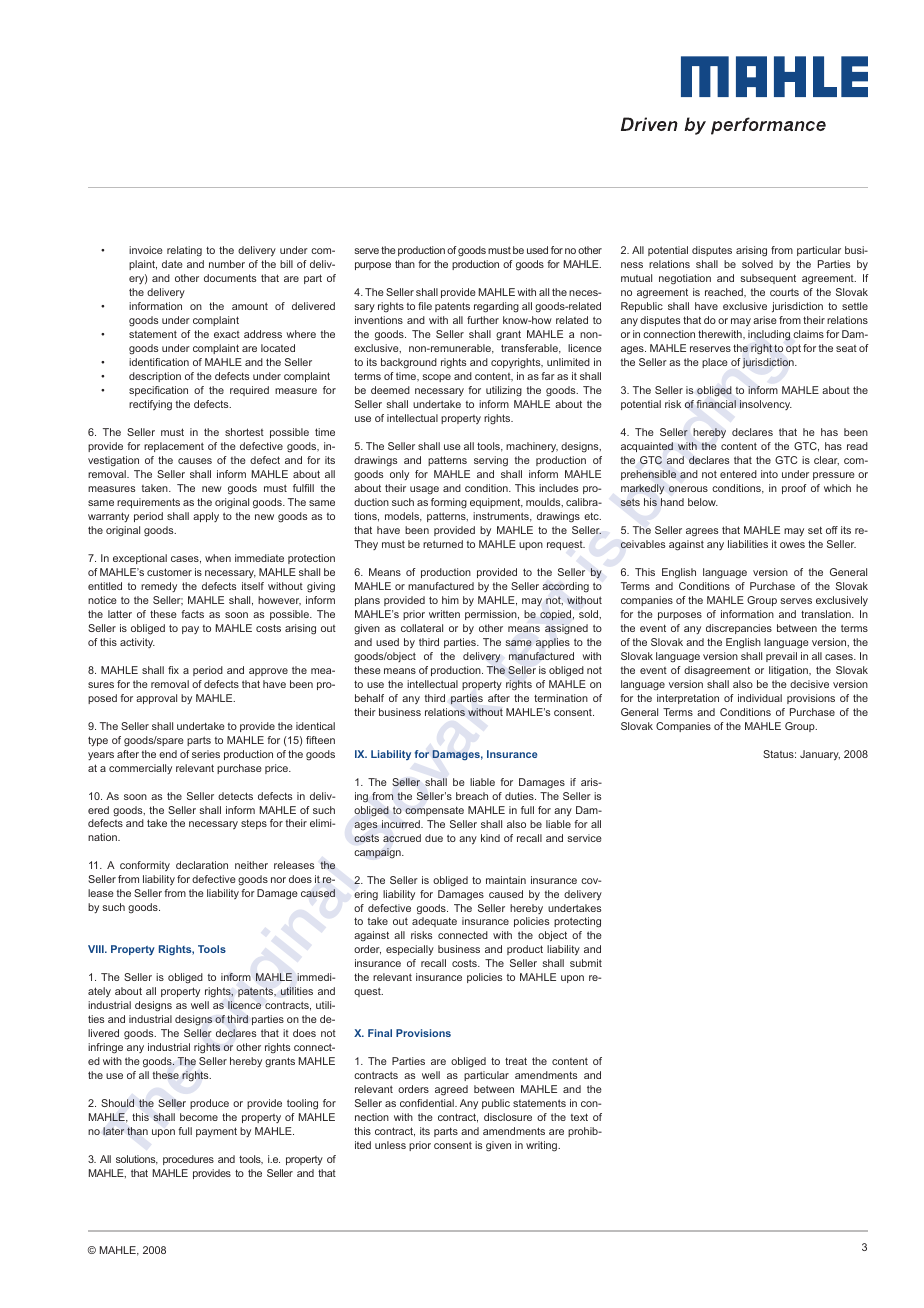 The height and width of the image is (1308, 924). Describe the element at coordinates (369, 698) in the image. I see `behalf` at that location.
